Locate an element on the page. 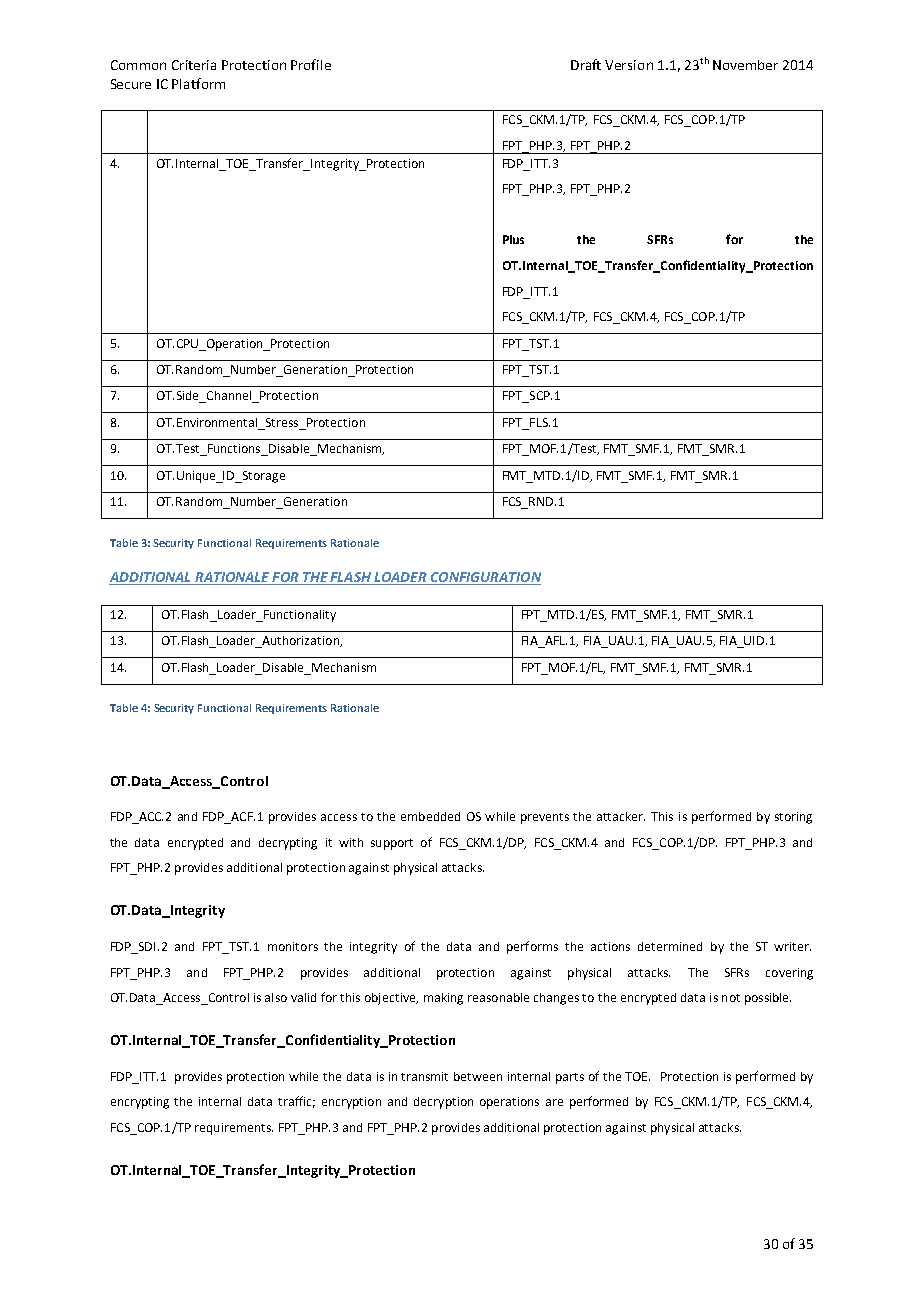  CONFIGURATION is located at coordinates (485, 578).
